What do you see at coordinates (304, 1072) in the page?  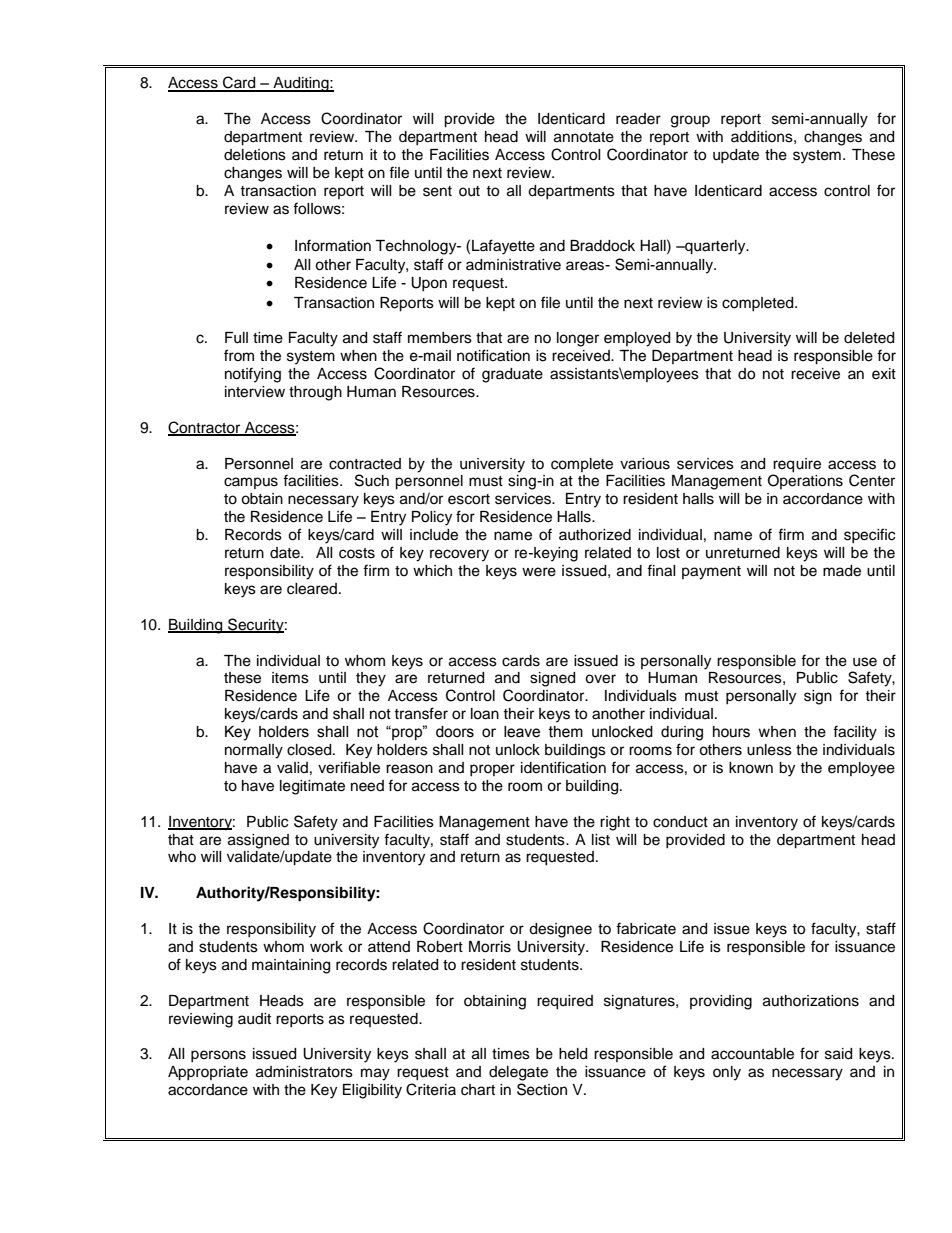 I see `administrators` at bounding box center [304, 1072].
